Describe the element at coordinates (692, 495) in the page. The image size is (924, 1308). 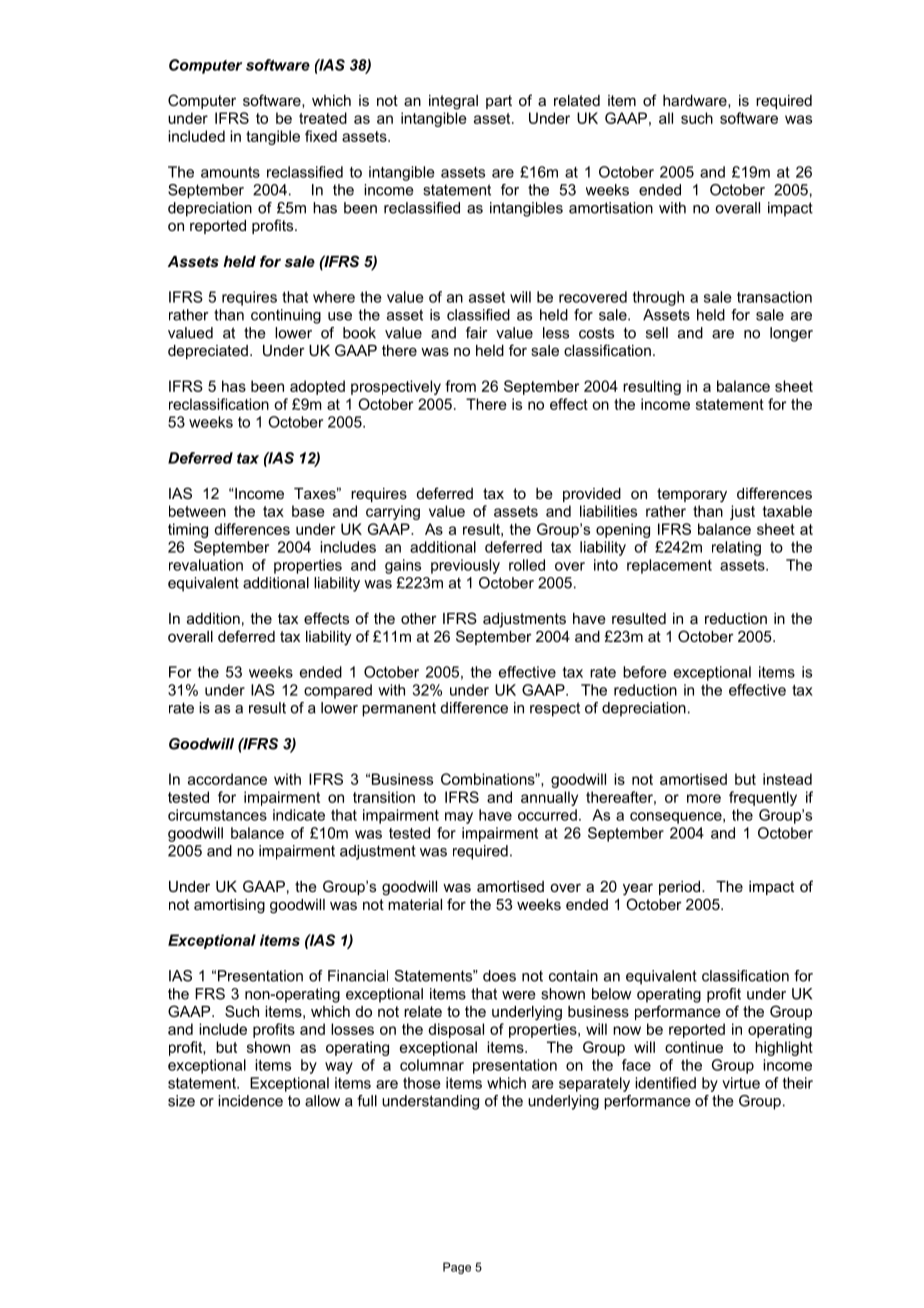
I see `temporary` at that location.
